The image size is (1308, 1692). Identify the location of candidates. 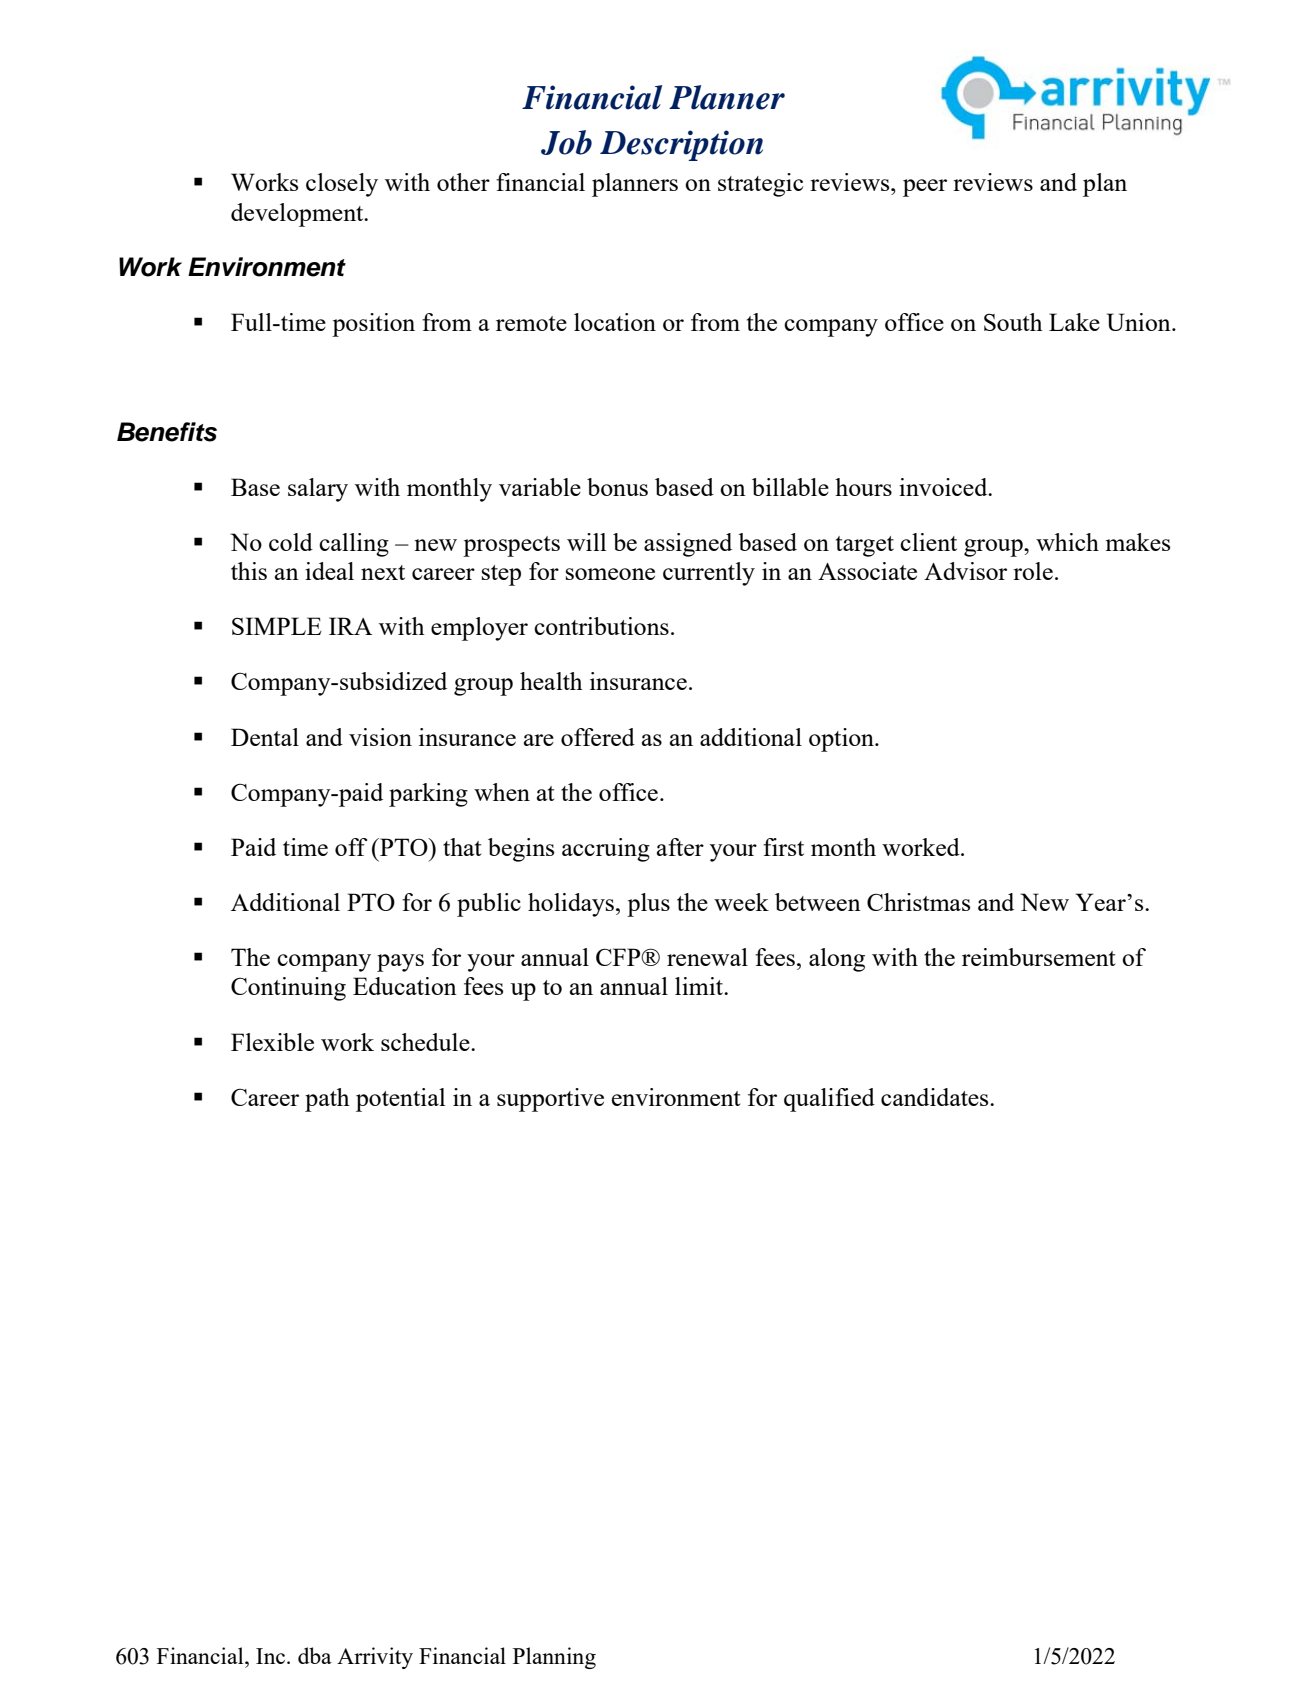
(936, 1097).
